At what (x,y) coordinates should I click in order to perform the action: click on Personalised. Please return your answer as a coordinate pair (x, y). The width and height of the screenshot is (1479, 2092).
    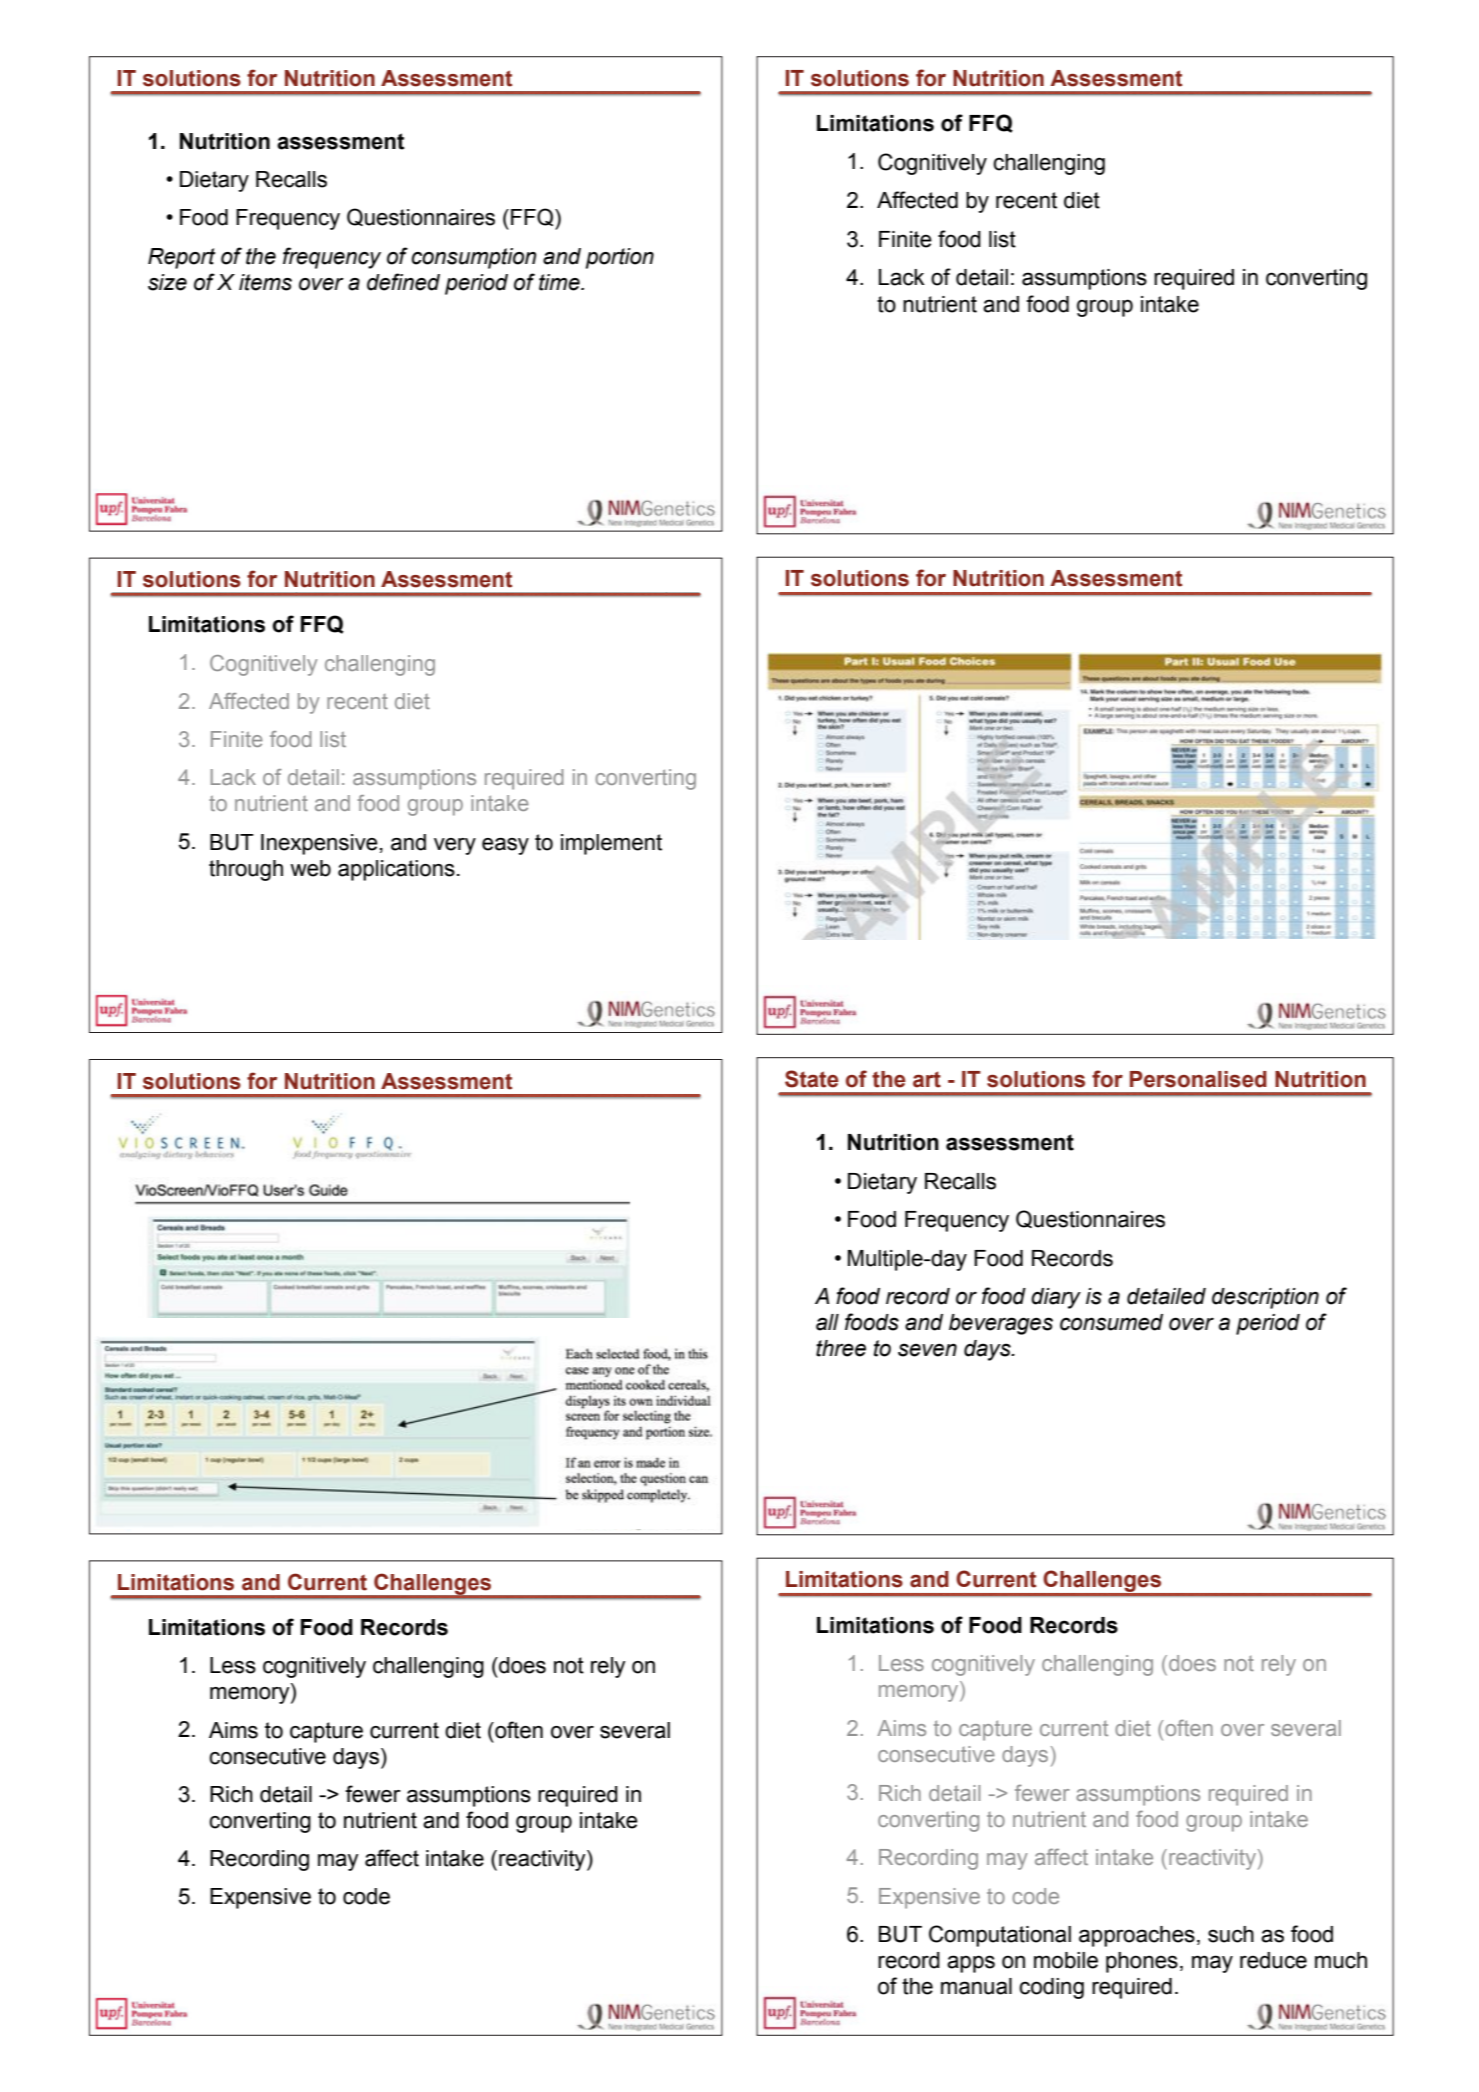
    Looking at the image, I should click on (1198, 1079).
